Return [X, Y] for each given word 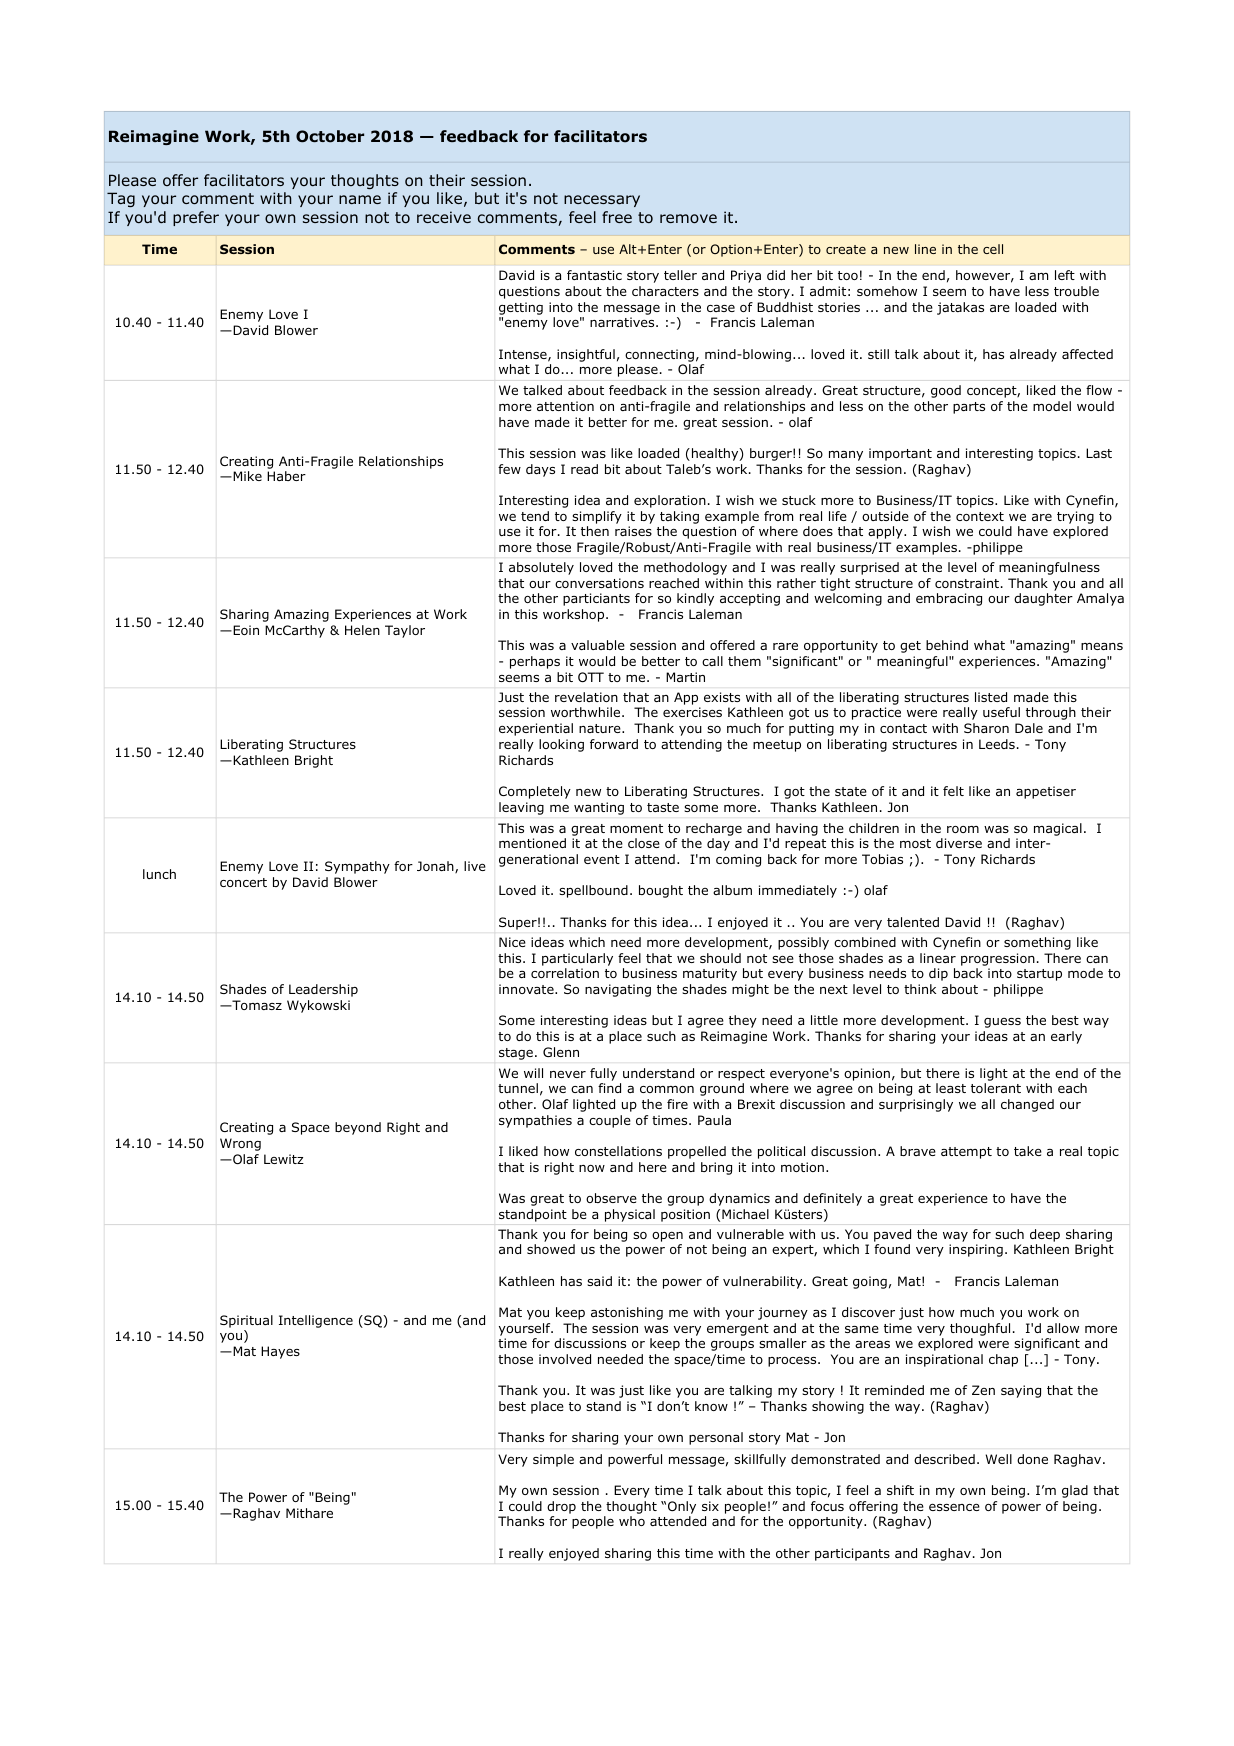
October [330, 136]
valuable [598, 645]
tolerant [996, 1088]
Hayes [280, 1352]
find [609, 1088]
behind [947, 645]
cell [993, 249]
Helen [362, 630]
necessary [602, 201]
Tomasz [256, 1005]
